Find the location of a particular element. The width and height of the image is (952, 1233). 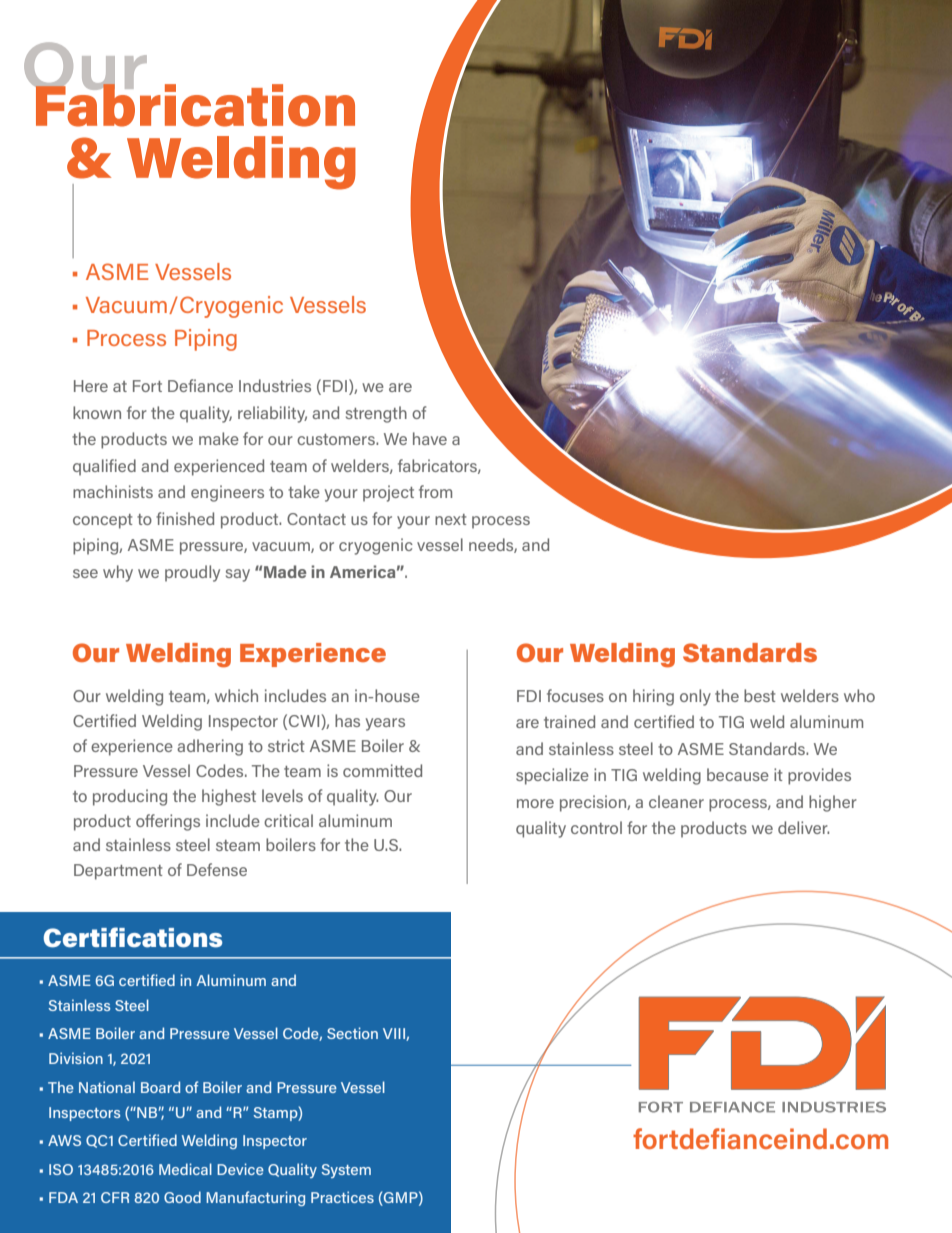

years is located at coordinates (385, 724).
